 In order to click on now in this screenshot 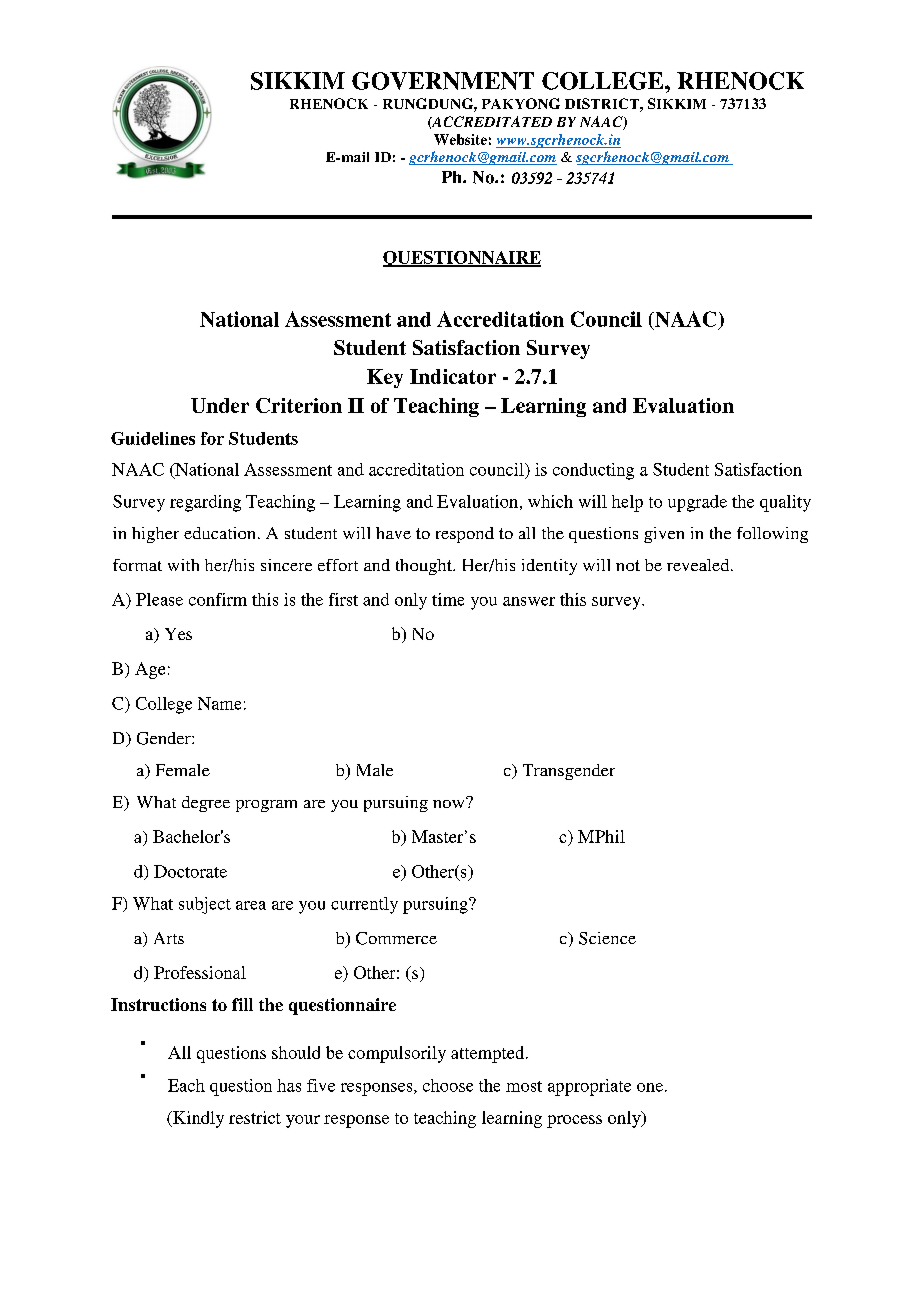, I will do `click(450, 802)`.
